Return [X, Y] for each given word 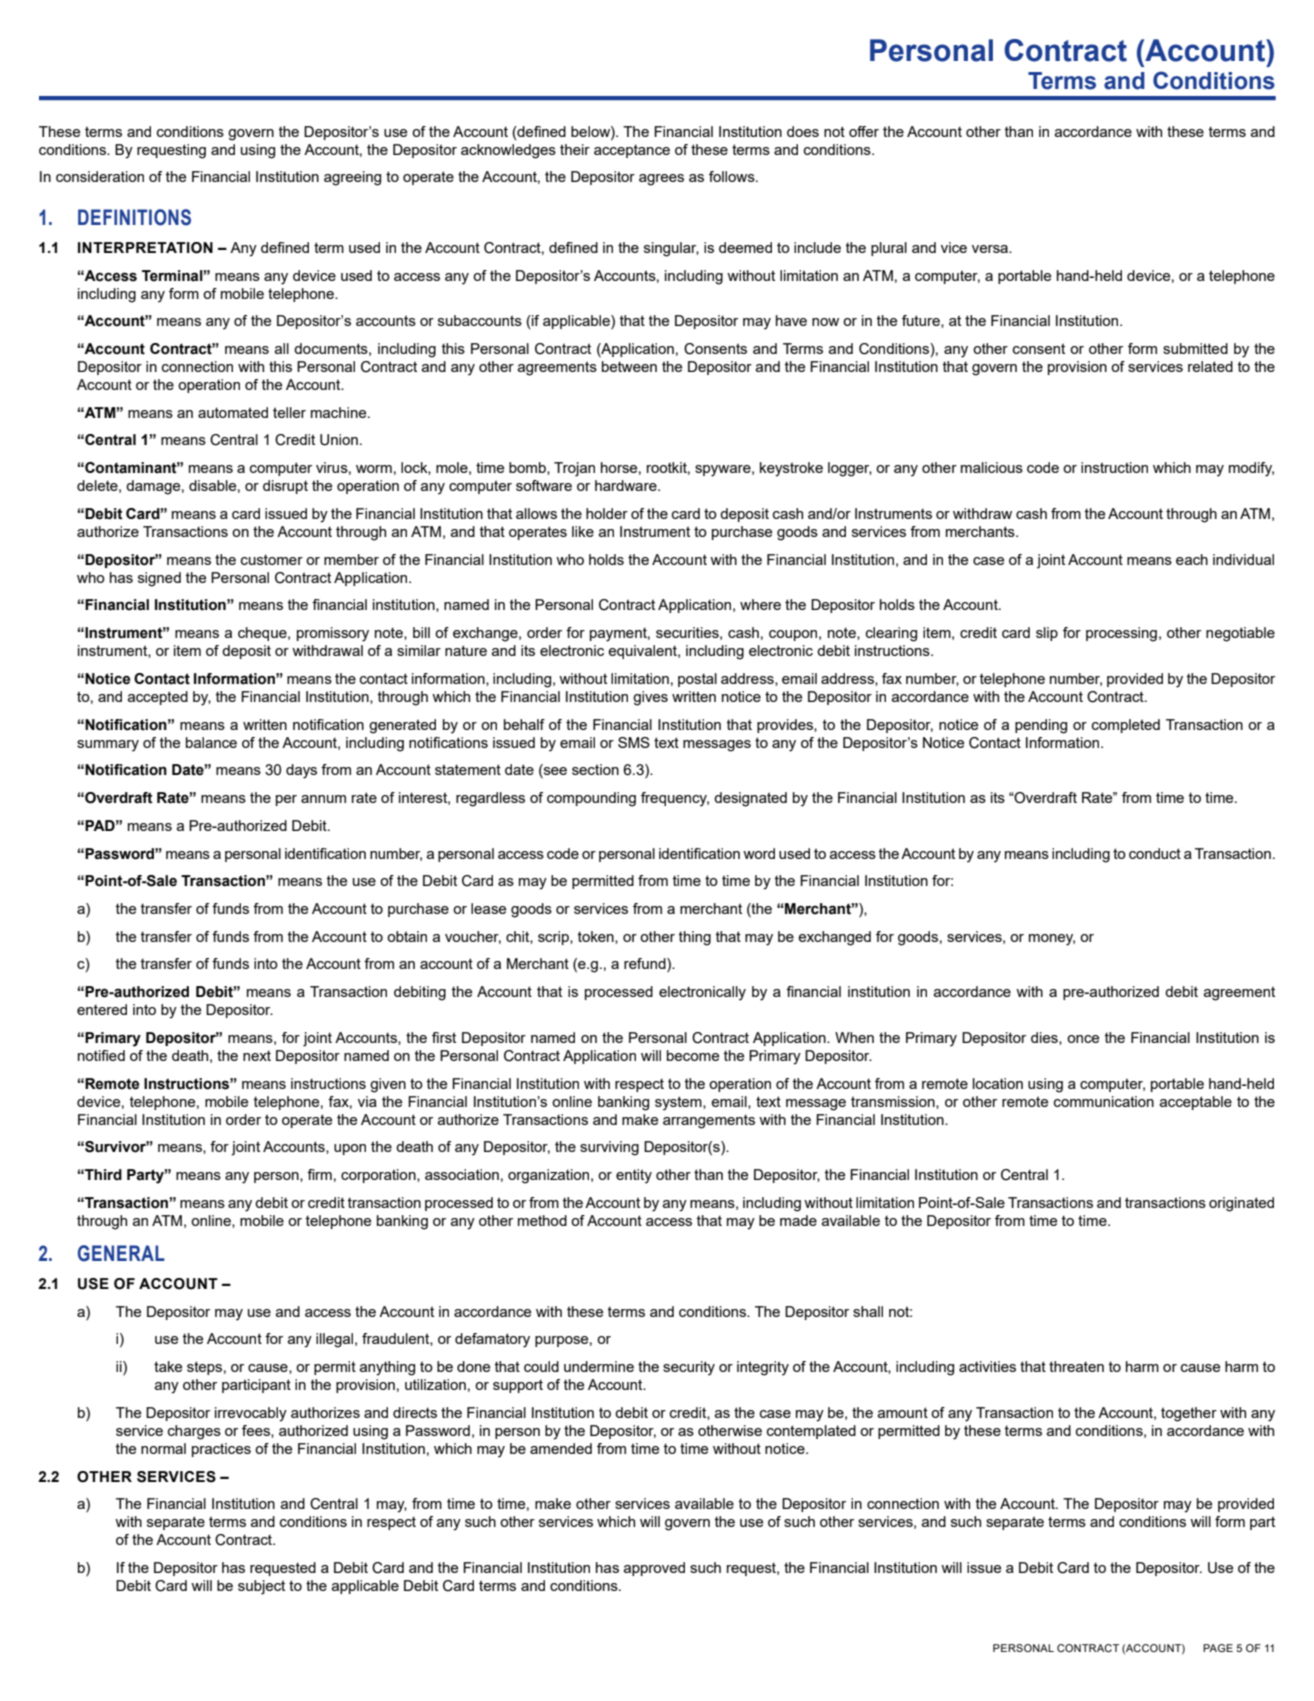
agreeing [352, 178]
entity [634, 1176]
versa [991, 249]
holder [607, 513]
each [1192, 559]
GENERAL [121, 1253]
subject [261, 1587]
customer [272, 560]
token [597, 937]
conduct [1155, 853]
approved [654, 1569]
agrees [661, 180]
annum [323, 799]
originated [1241, 1204]
